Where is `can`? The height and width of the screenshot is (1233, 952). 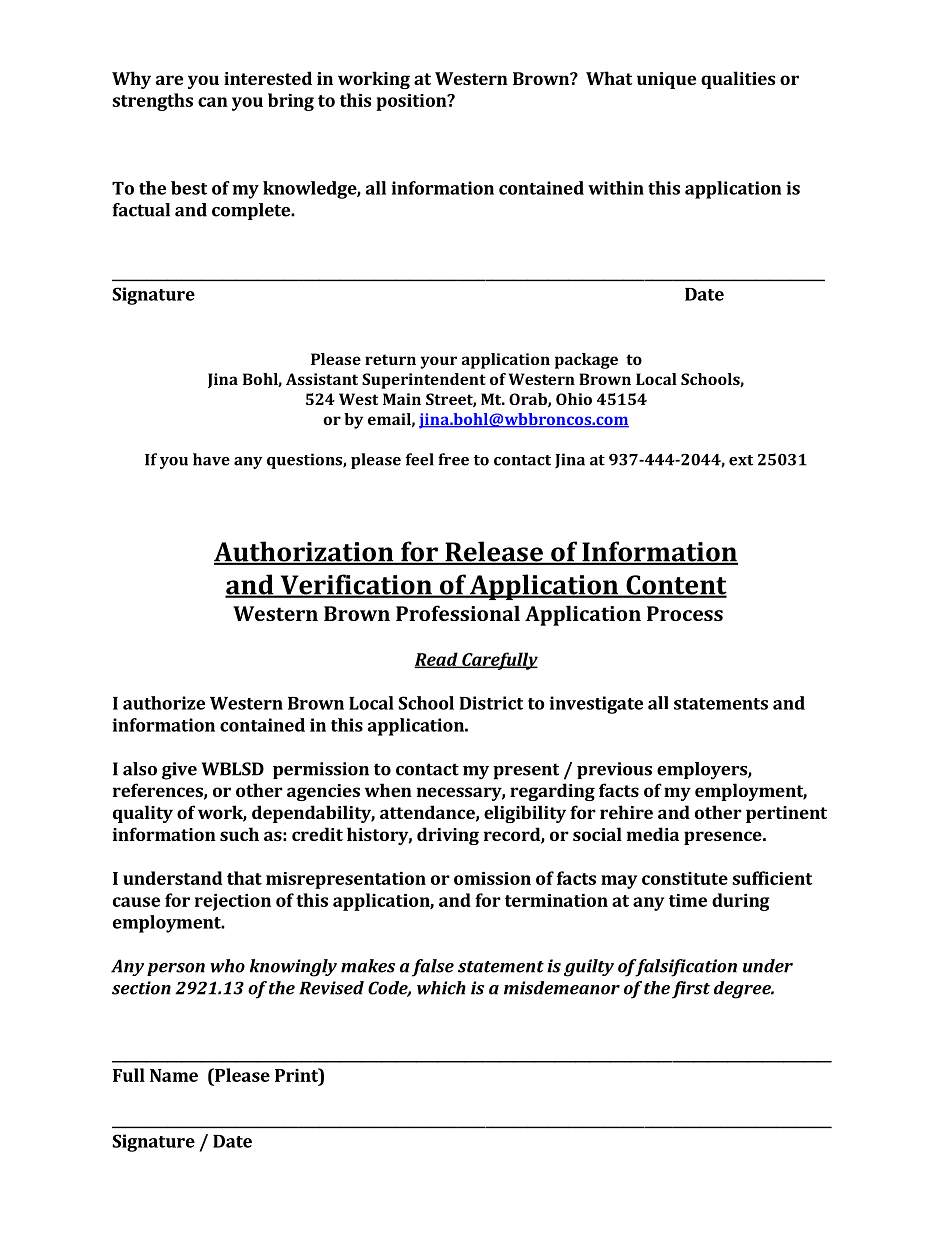 can is located at coordinates (213, 102).
